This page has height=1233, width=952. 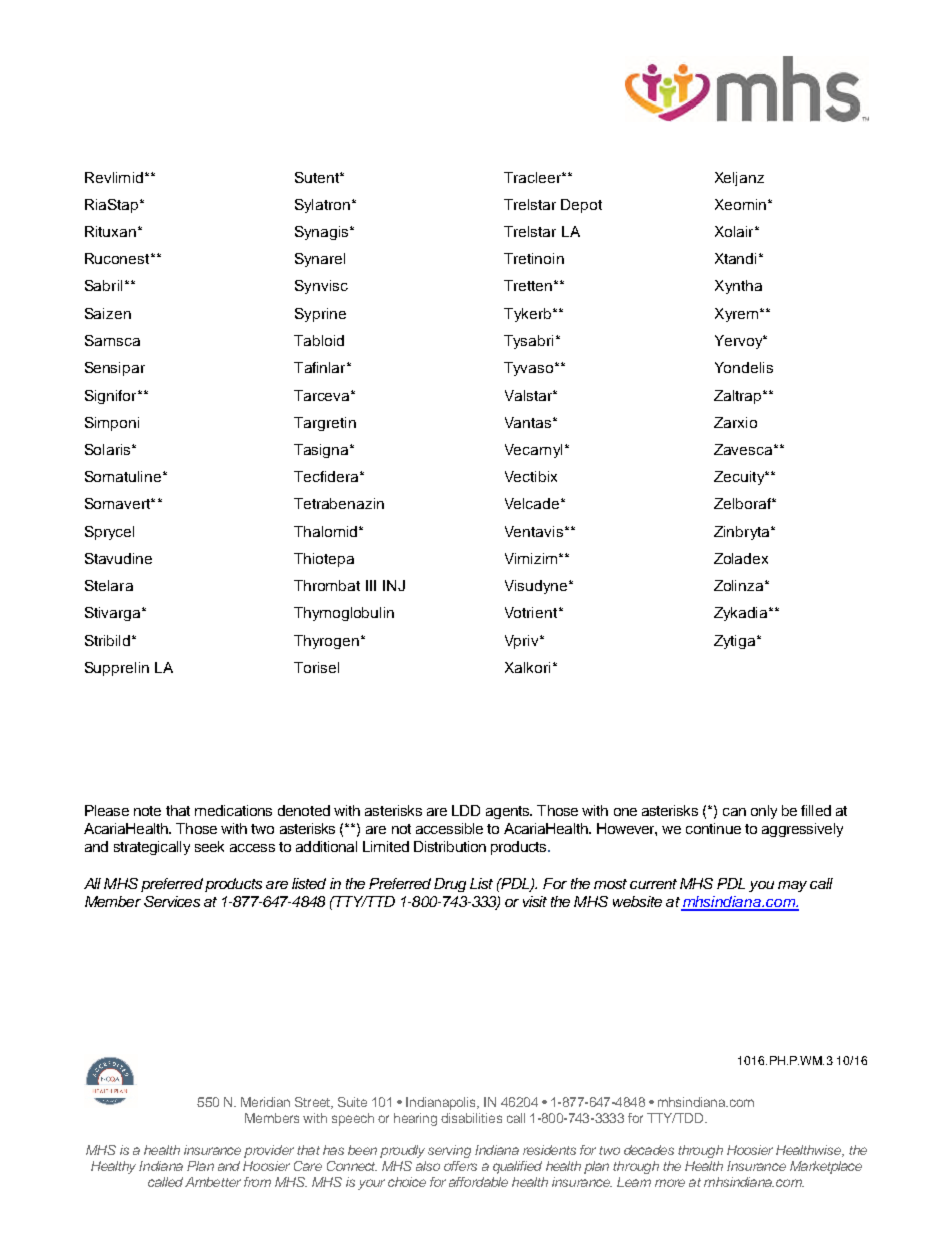 What do you see at coordinates (257, 1182) in the page?
I see `from` at bounding box center [257, 1182].
